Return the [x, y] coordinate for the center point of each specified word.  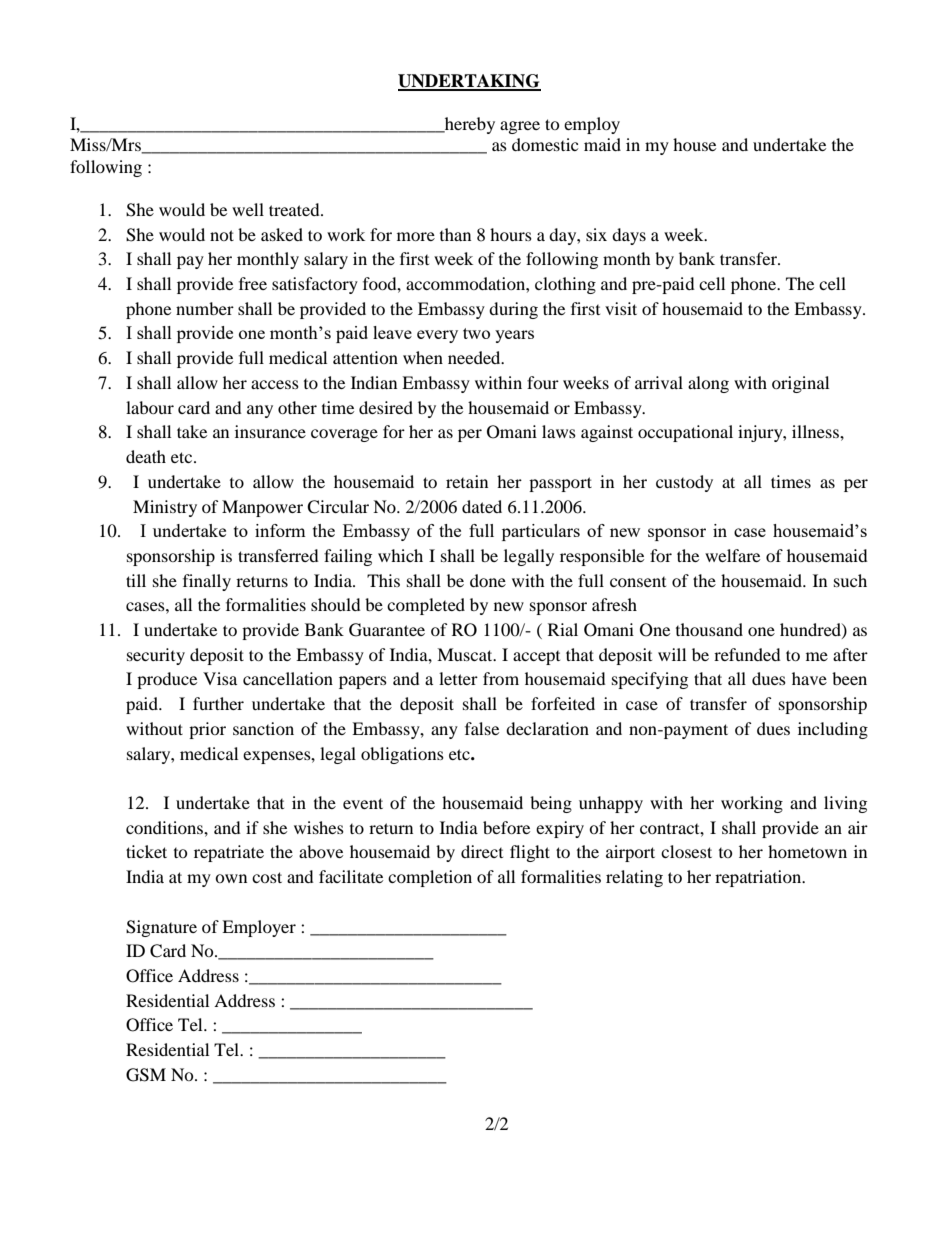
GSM [146, 1075]
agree [520, 127]
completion [430, 878]
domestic [545, 144]
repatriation [759, 878]
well [248, 209]
